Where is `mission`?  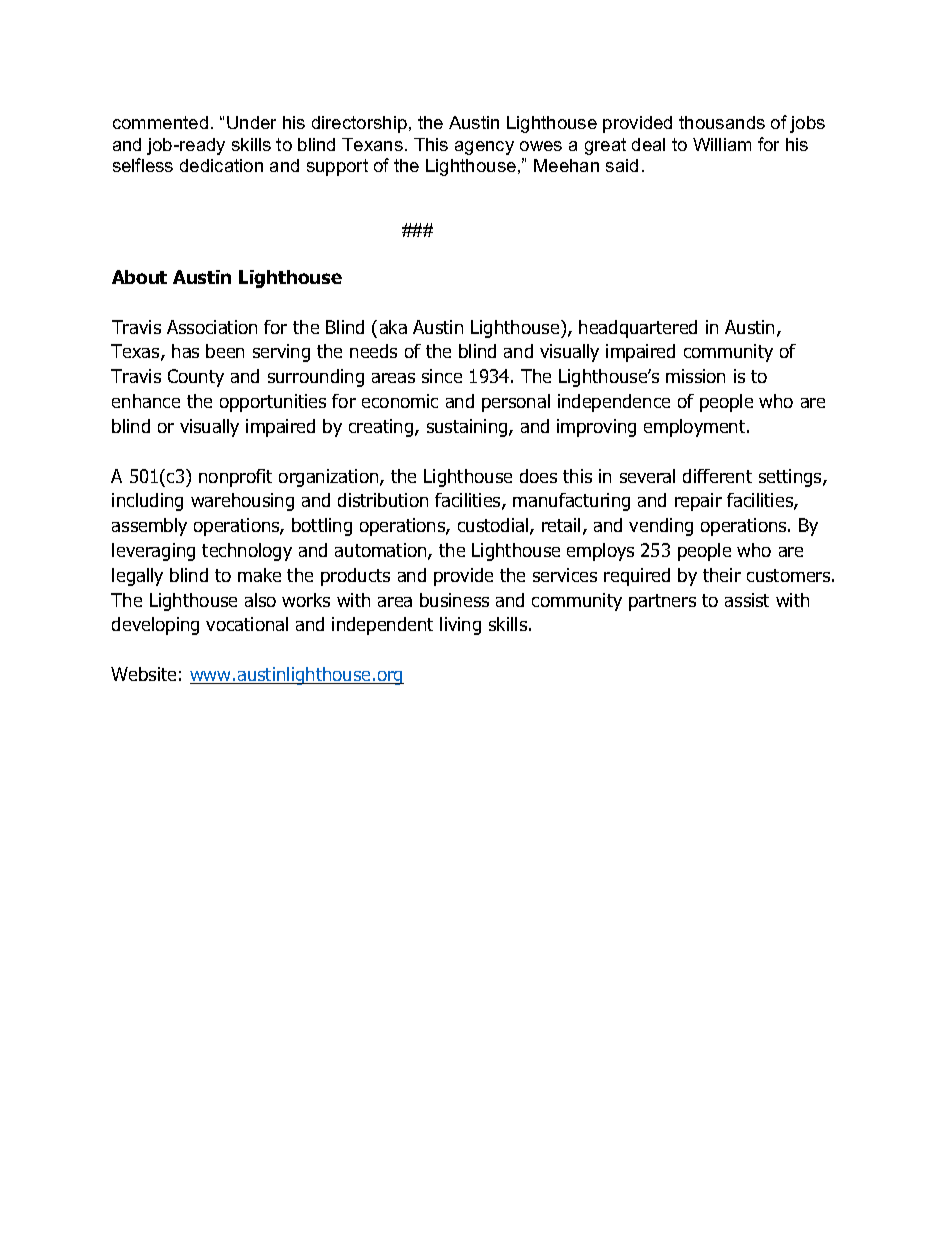 mission is located at coordinates (695, 376).
